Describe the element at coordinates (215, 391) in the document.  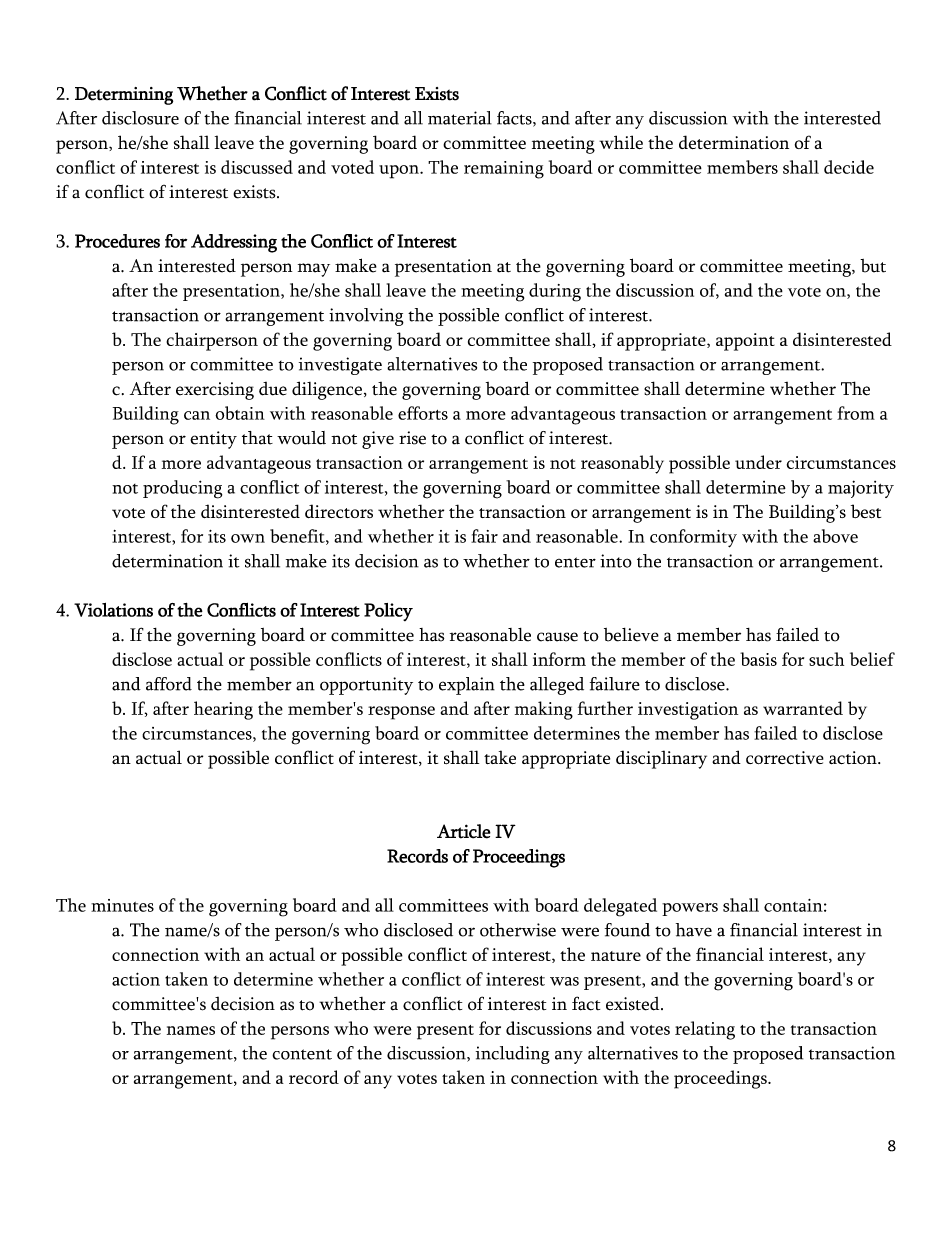
I see `exercising` at that location.
